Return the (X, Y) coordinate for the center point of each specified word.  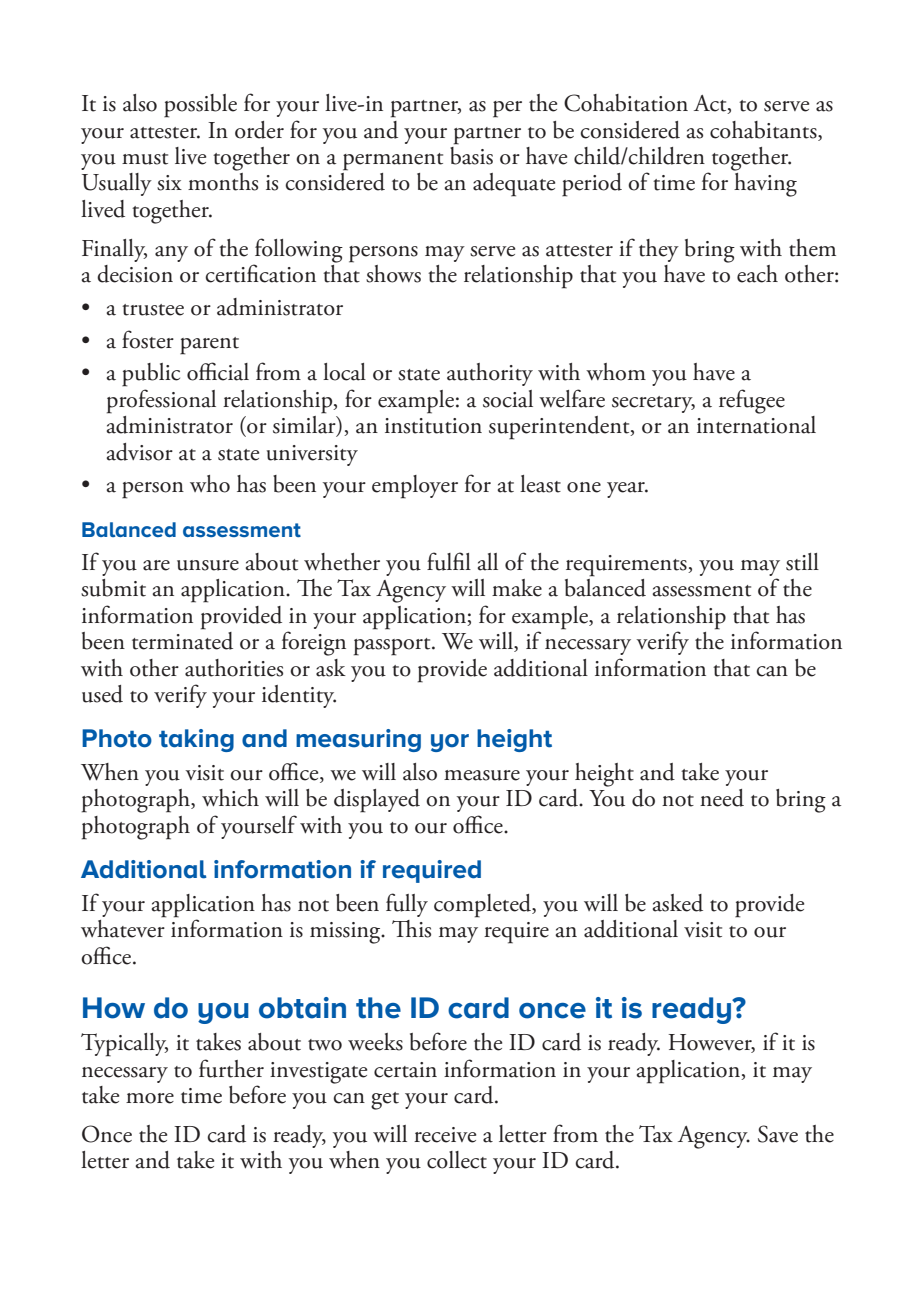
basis (471, 154)
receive (445, 1135)
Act (711, 104)
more (150, 1098)
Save (778, 1134)
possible (200, 106)
